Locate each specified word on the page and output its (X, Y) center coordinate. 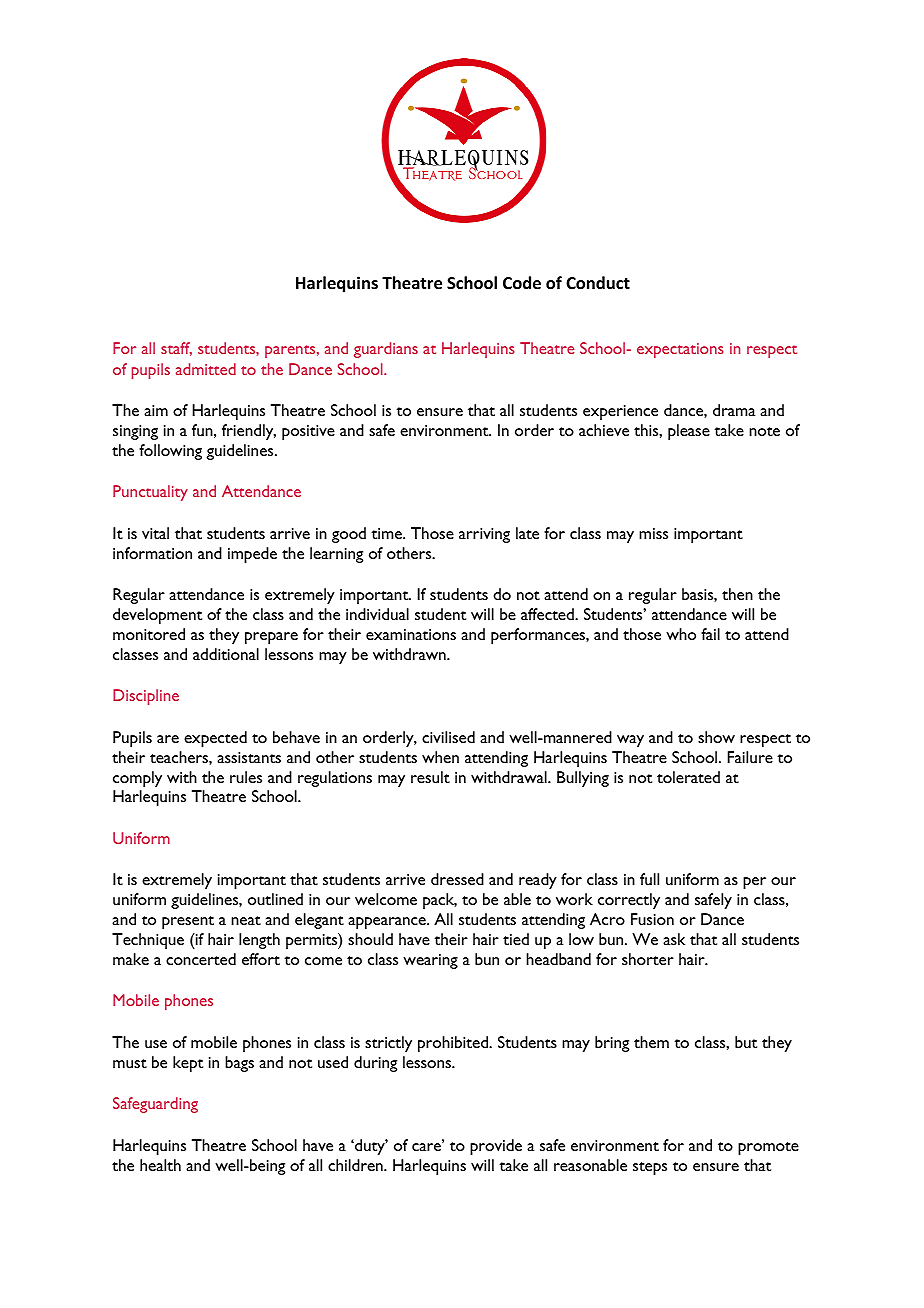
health (160, 1165)
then (737, 594)
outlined (275, 899)
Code (522, 283)
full (649, 879)
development (157, 616)
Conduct (598, 283)
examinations (411, 634)
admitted (206, 369)
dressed (457, 879)
